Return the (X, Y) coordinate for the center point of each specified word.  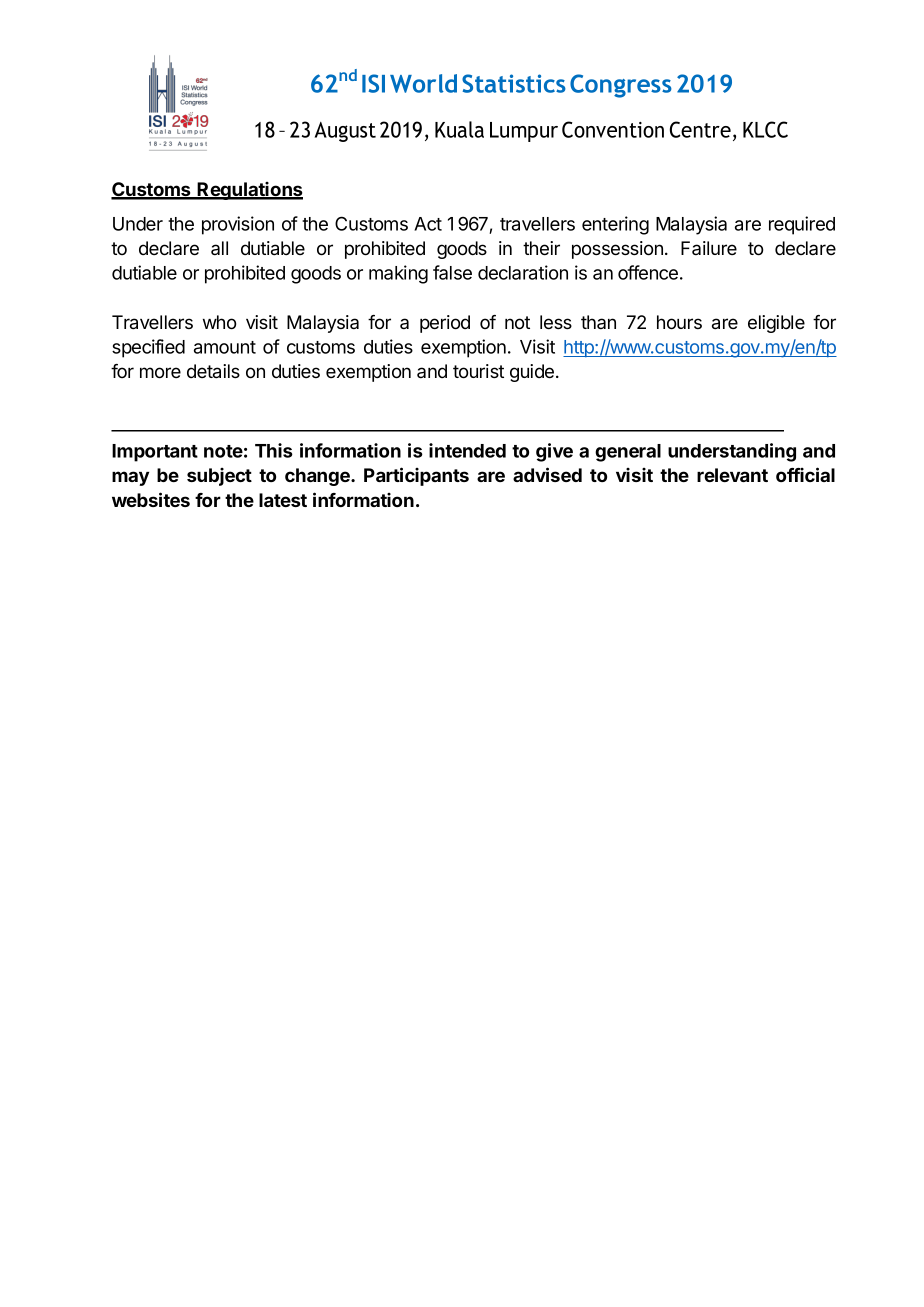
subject (219, 477)
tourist (478, 371)
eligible (776, 324)
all (219, 248)
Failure (709, 248)
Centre (700, 129)
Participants (416, 476)
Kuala (459, 129)
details (213, 371)
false (452, 272)
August (345, 132)
